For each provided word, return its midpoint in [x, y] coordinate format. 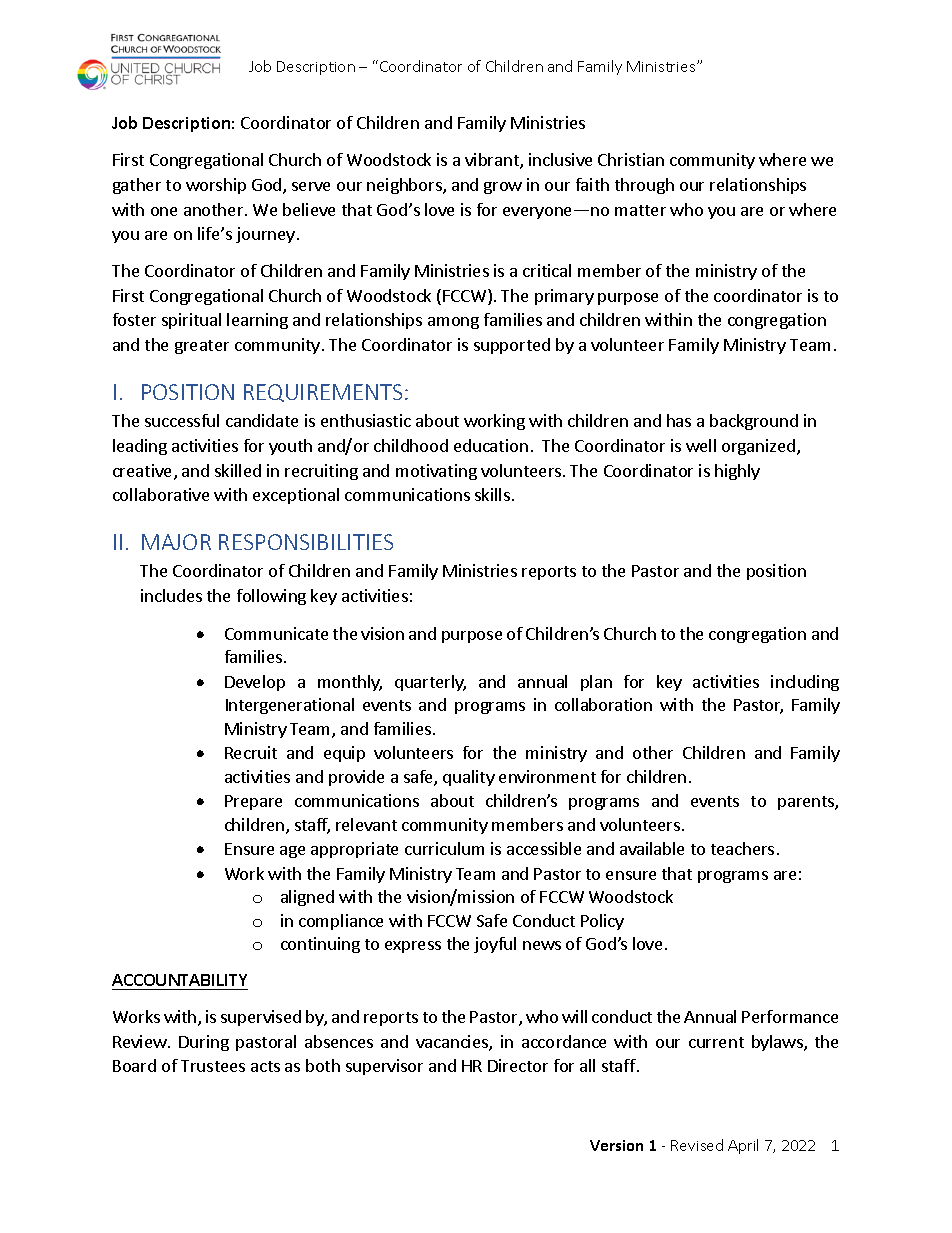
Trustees [213, 1066]
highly [737, 472]
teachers [742, 848]
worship [216, 186]
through [644, 186]
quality [469, 778]
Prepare [253, 802]
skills [492, 494]
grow [503, 188]
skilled [238, 470]
